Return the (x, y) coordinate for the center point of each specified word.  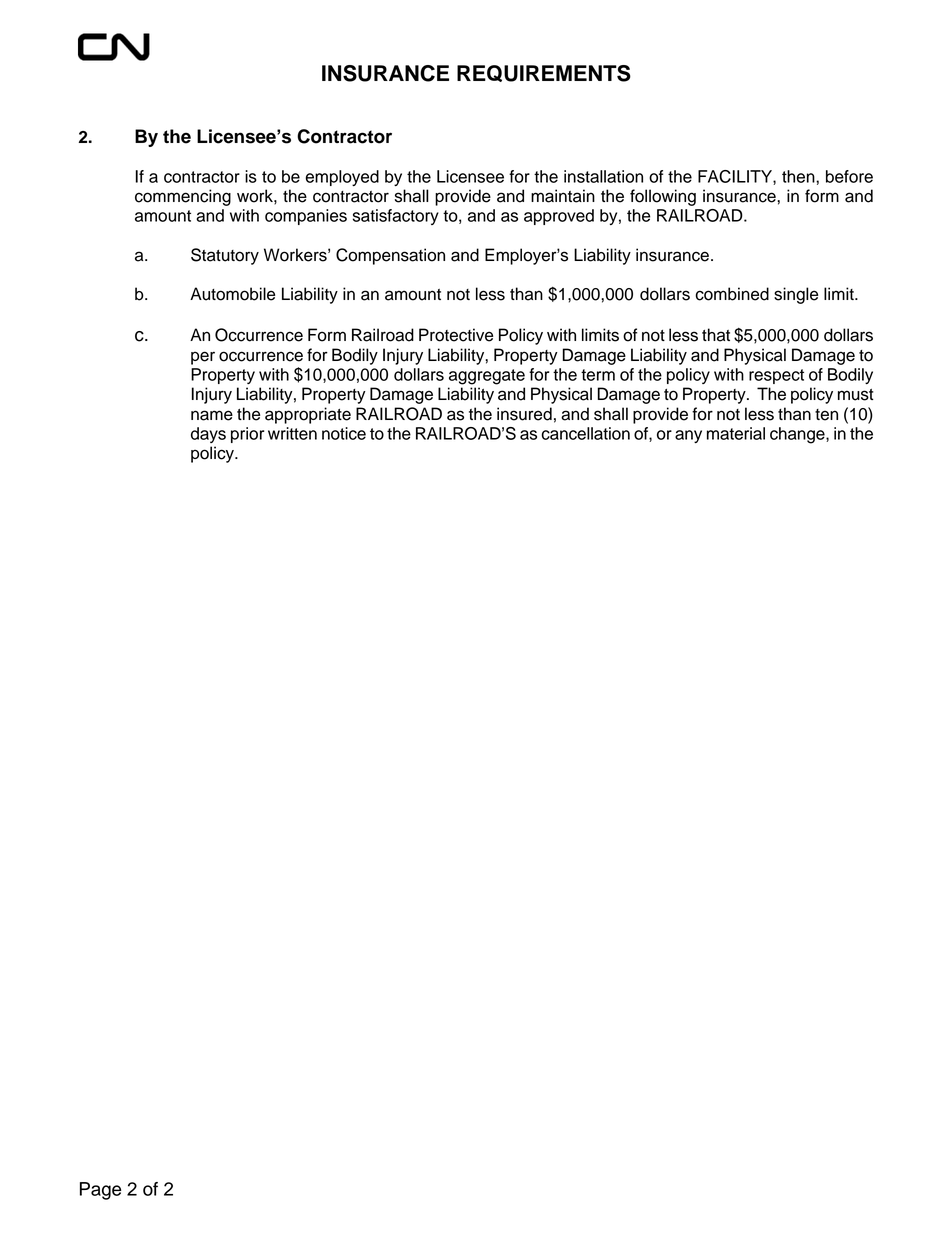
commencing (183, 197)
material (736, 433)
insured (524, 414)
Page (100, 1191)
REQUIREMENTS (544, 73)
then (799, 176)
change (798, 435)
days (208, 435)
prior (247, 435)
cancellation (586, 433)
